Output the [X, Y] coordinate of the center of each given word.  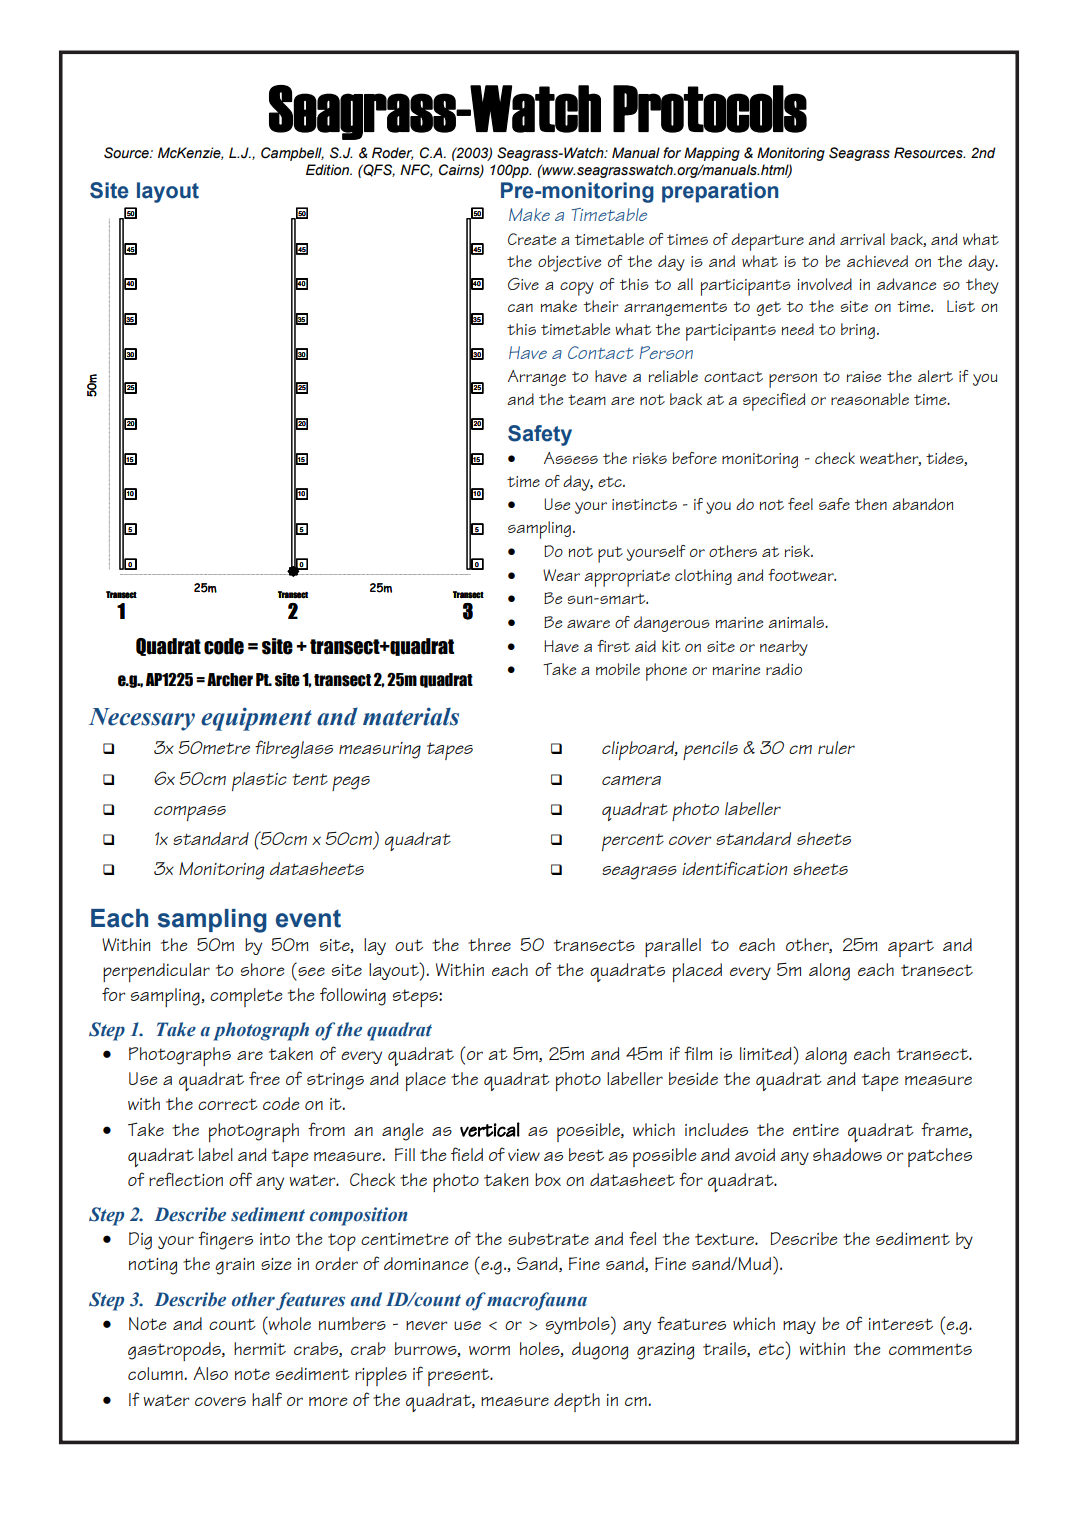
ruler [836, 747]
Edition [329, 170]
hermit [260, 1348]
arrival [862, 239]
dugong [600, 1351]
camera [631, 780]
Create [532, 239]
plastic [259, 781]
